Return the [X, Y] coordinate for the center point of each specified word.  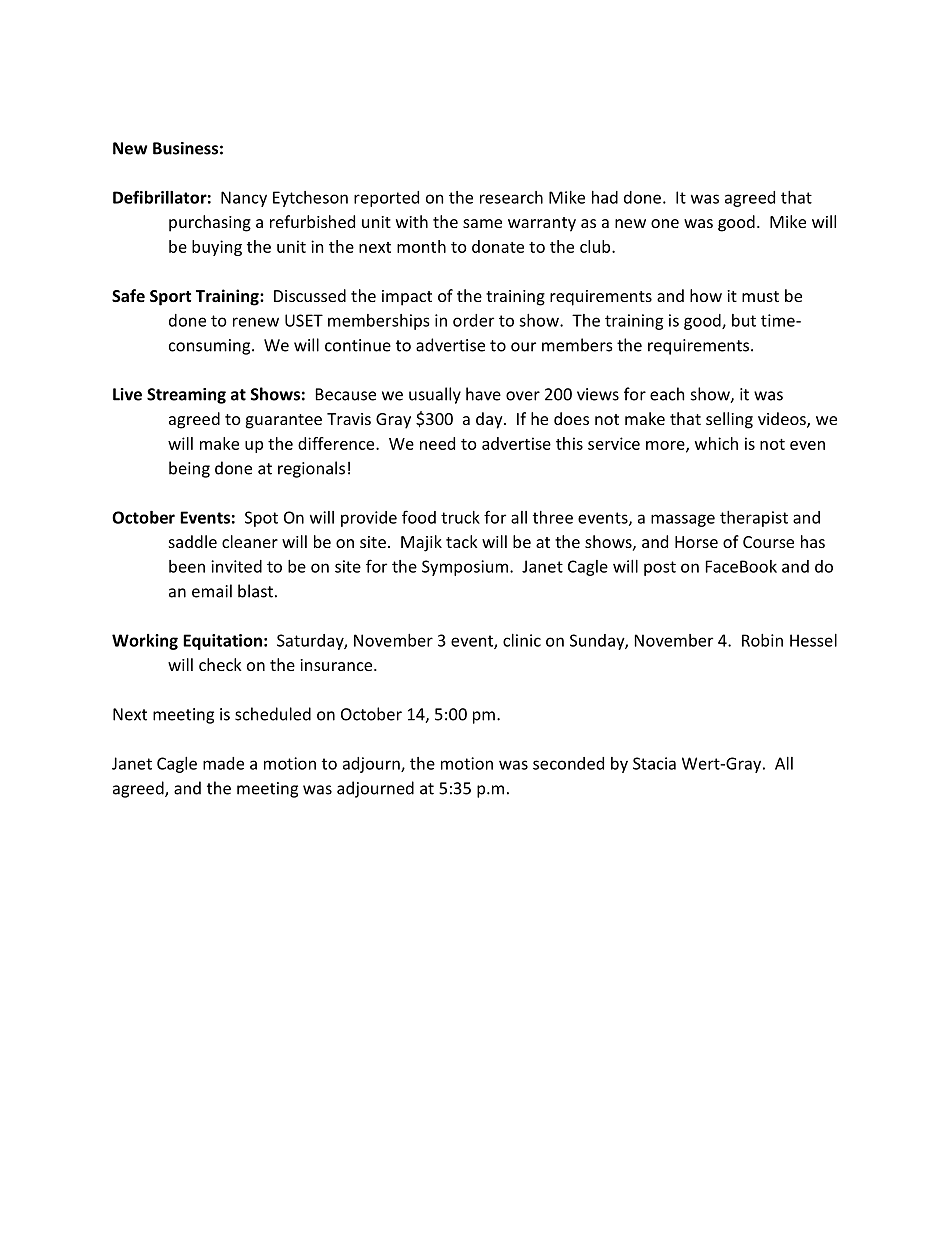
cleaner [250, 541]
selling [729, 420]
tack [462, 541]
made [223, 763]
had [605, 197]
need [437, 443]
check [220, 664]
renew [256, 322]
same [482, 223]
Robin [762, 640]
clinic [522, 640]
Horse [696, 542]
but [744, 320]
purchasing [210, 223]
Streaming [186, 396]
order [473, 320]
